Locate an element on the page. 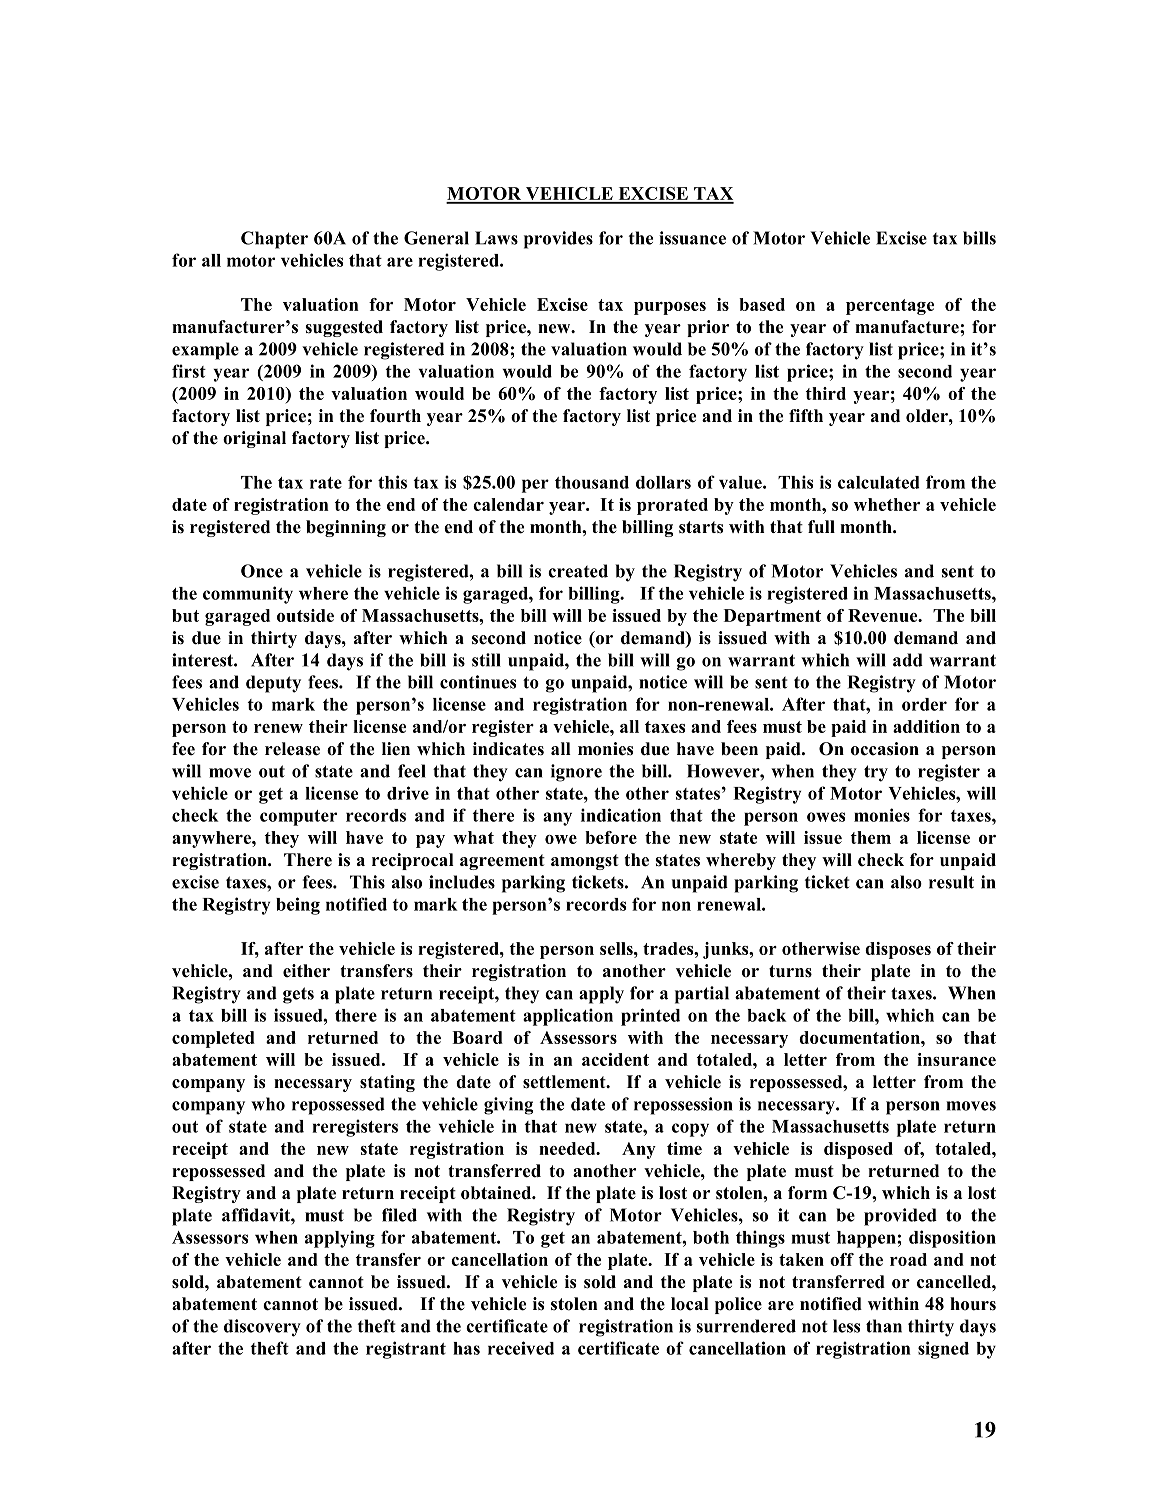  percentage is located at coordinates (890, 307).
